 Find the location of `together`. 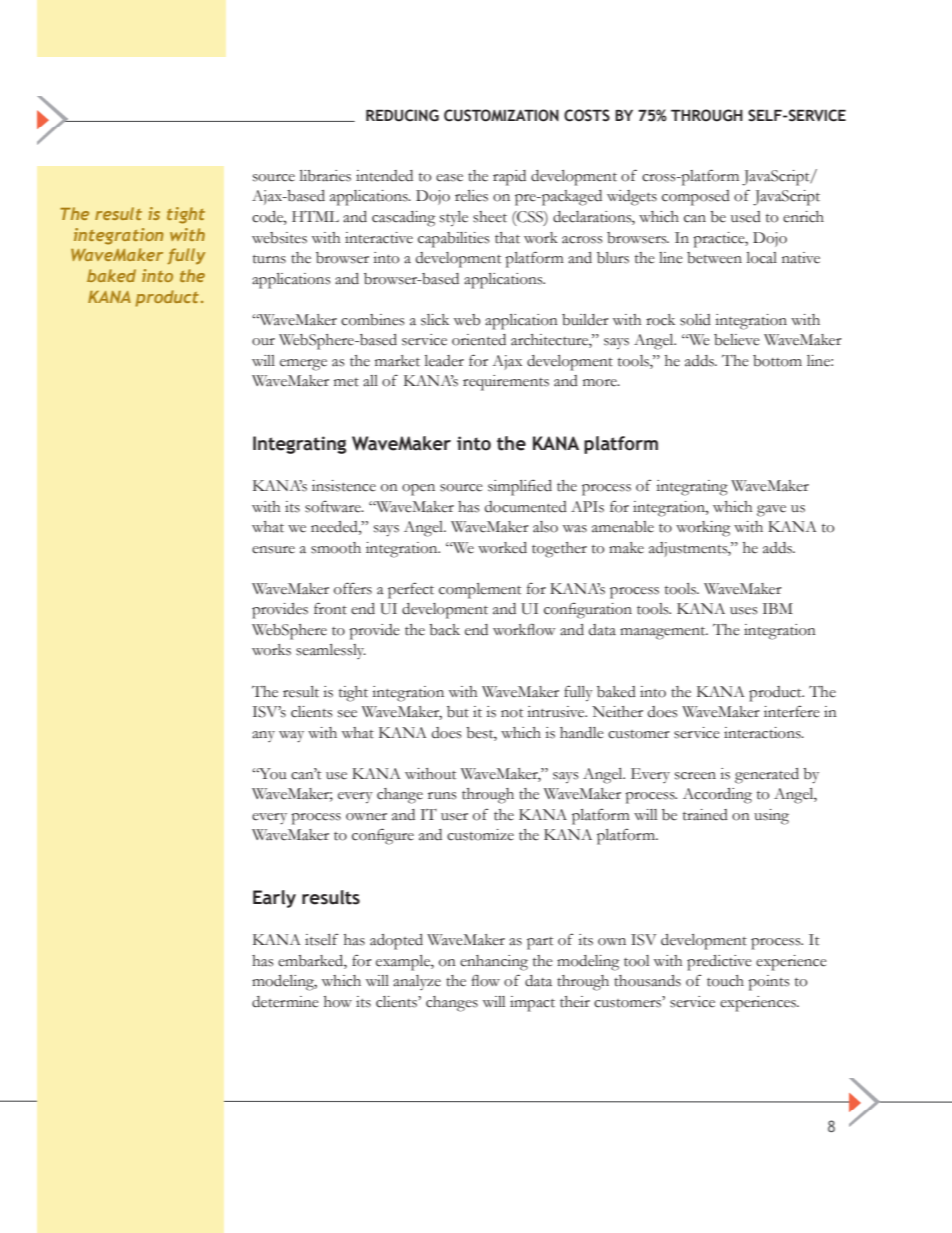

together is located at coordinates (559, 550).
